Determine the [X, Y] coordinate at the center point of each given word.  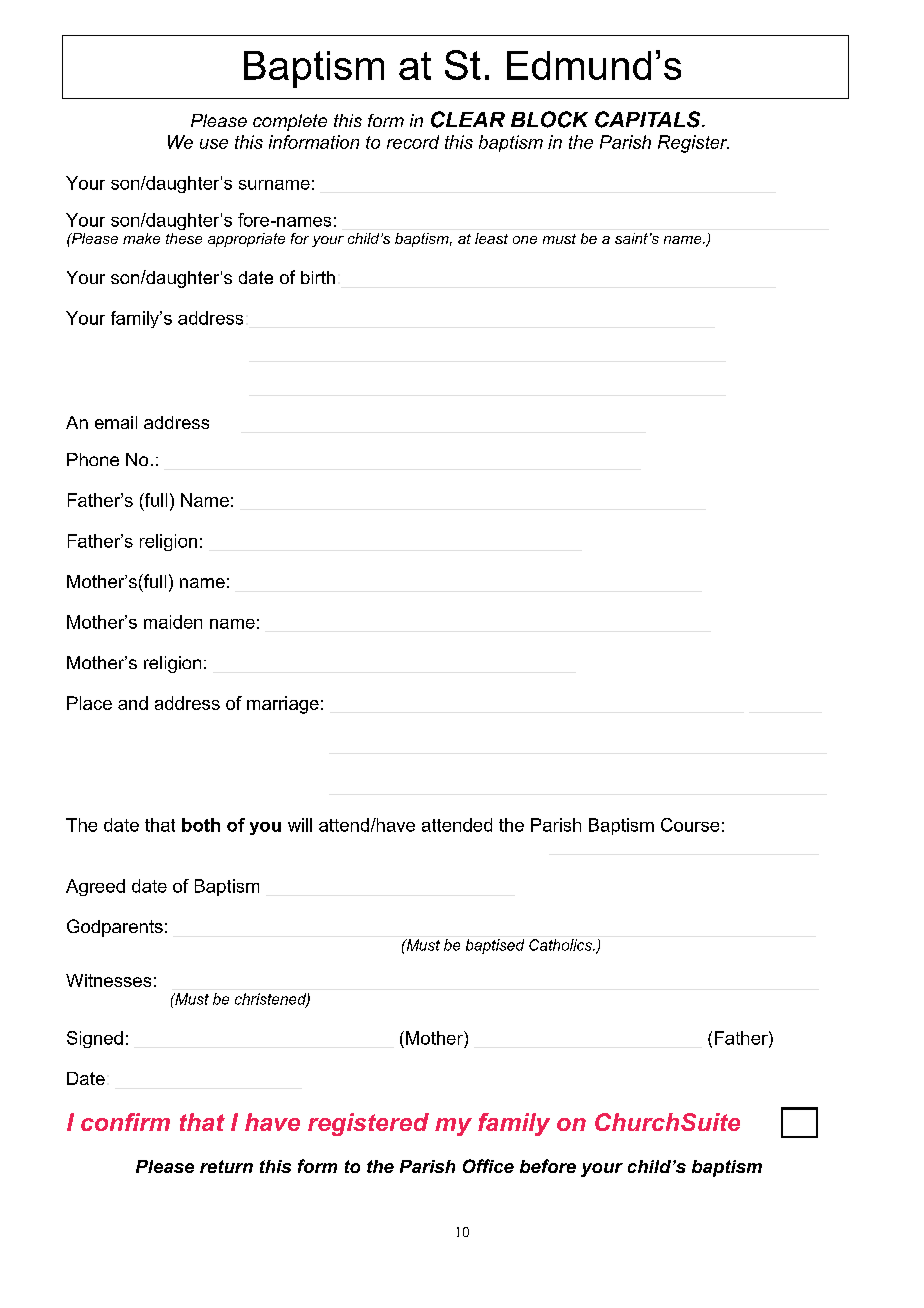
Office [488, 1166]
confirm [125, 1122]
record [413, 142]
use [214, 144]
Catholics [561, 945]
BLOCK [549, 119]
